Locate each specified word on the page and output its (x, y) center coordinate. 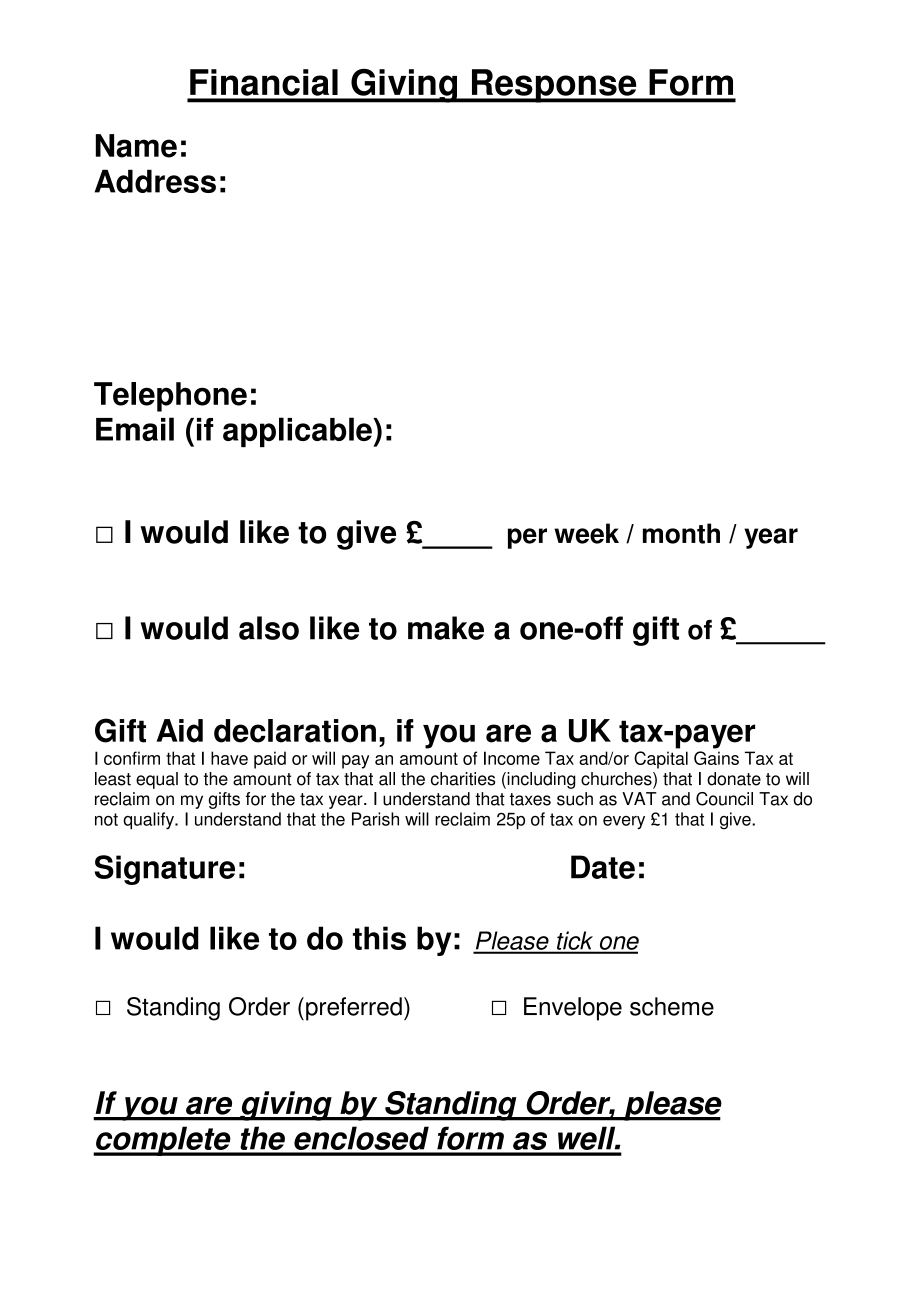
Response (554, 86)
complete (163, 1141)
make (446, 628)
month (681, 533)
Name (136, 146)
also (269, 628)
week (586, 533)
